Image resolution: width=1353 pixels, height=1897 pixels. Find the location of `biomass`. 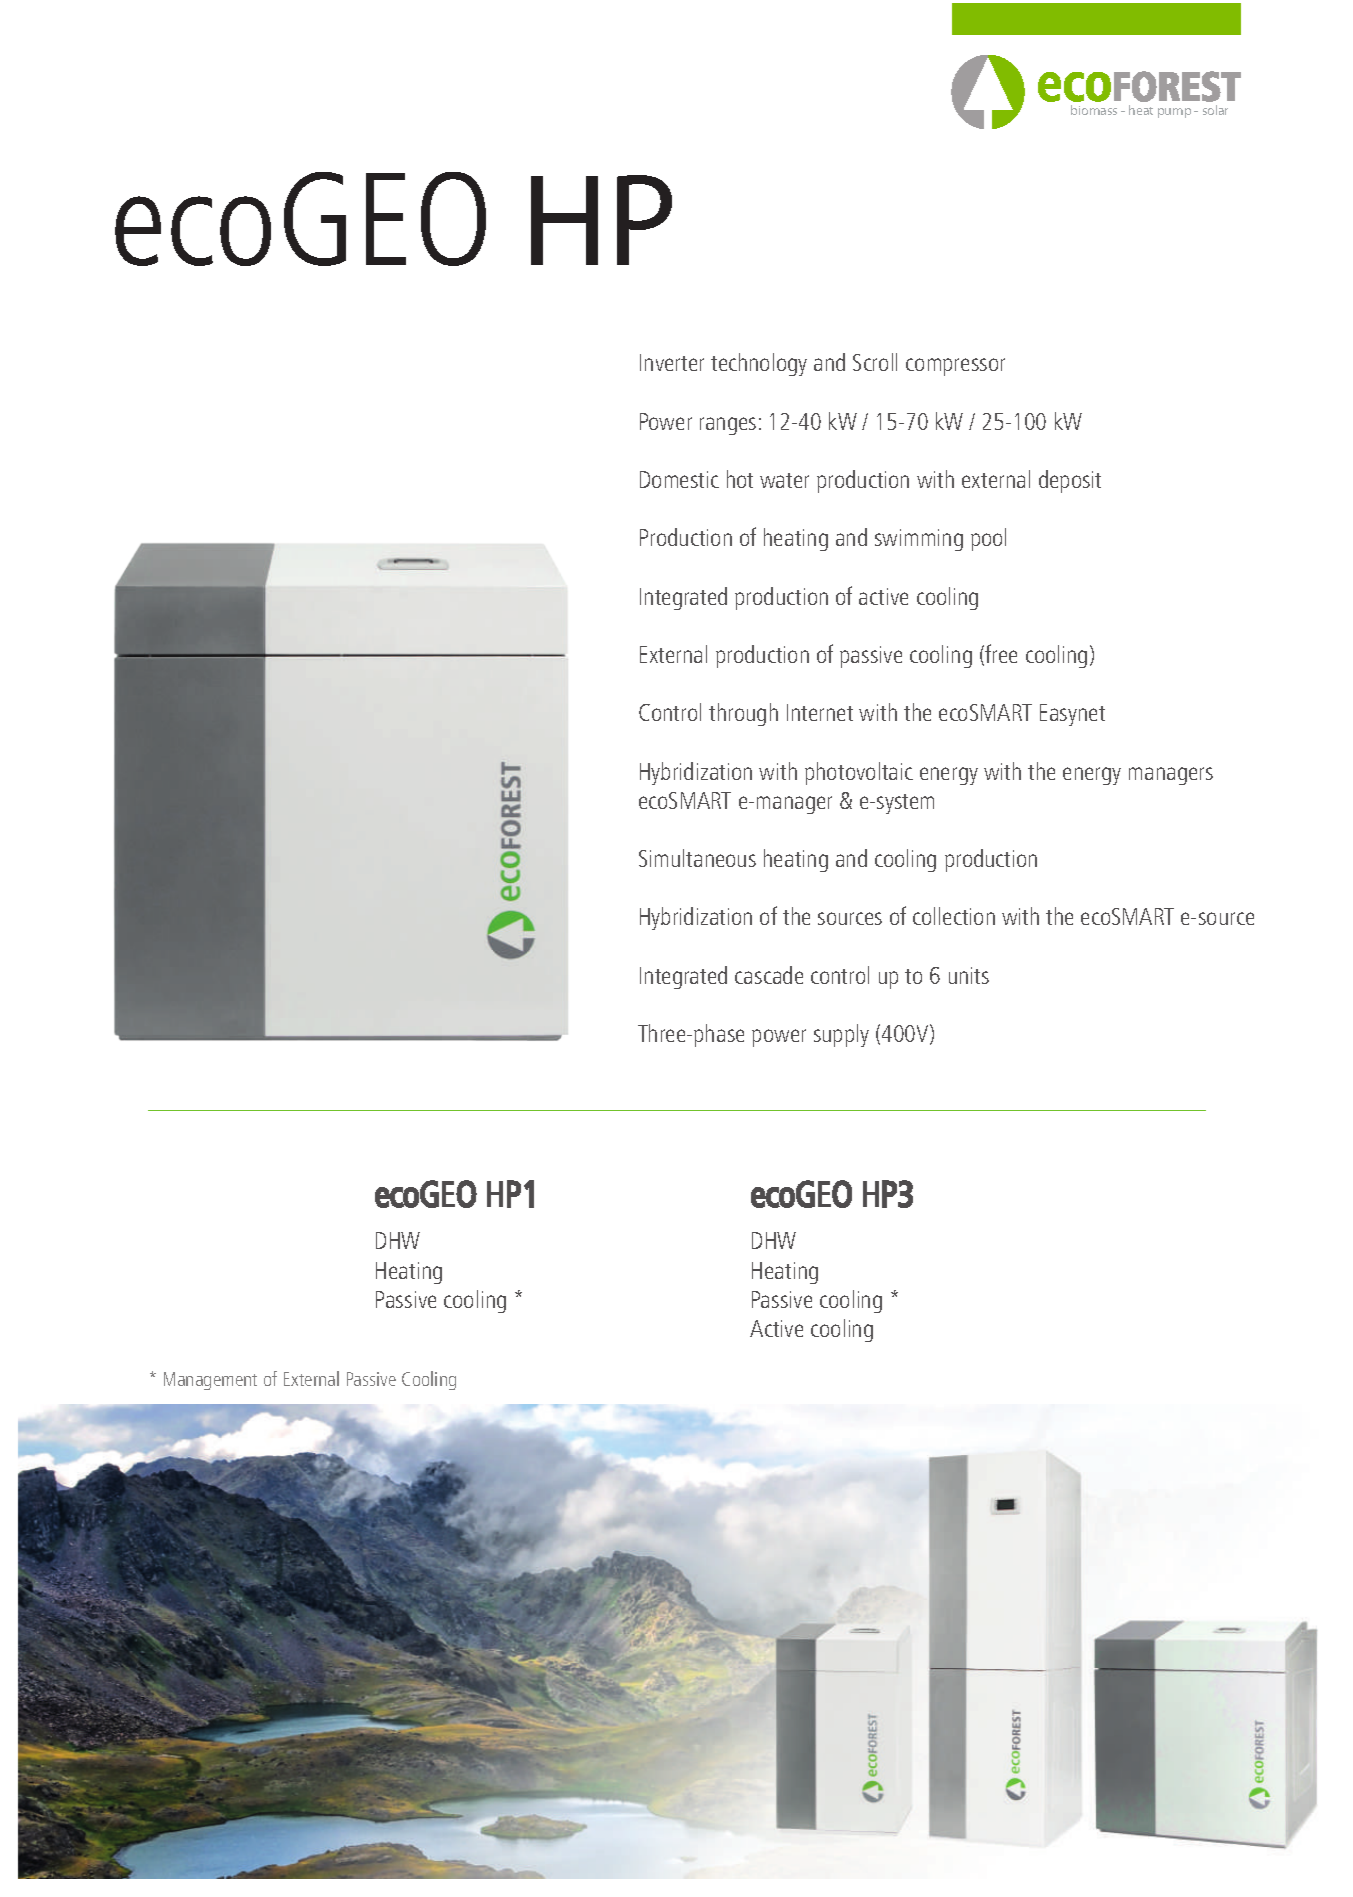

biomass is located at coordinates (1094, 110).
